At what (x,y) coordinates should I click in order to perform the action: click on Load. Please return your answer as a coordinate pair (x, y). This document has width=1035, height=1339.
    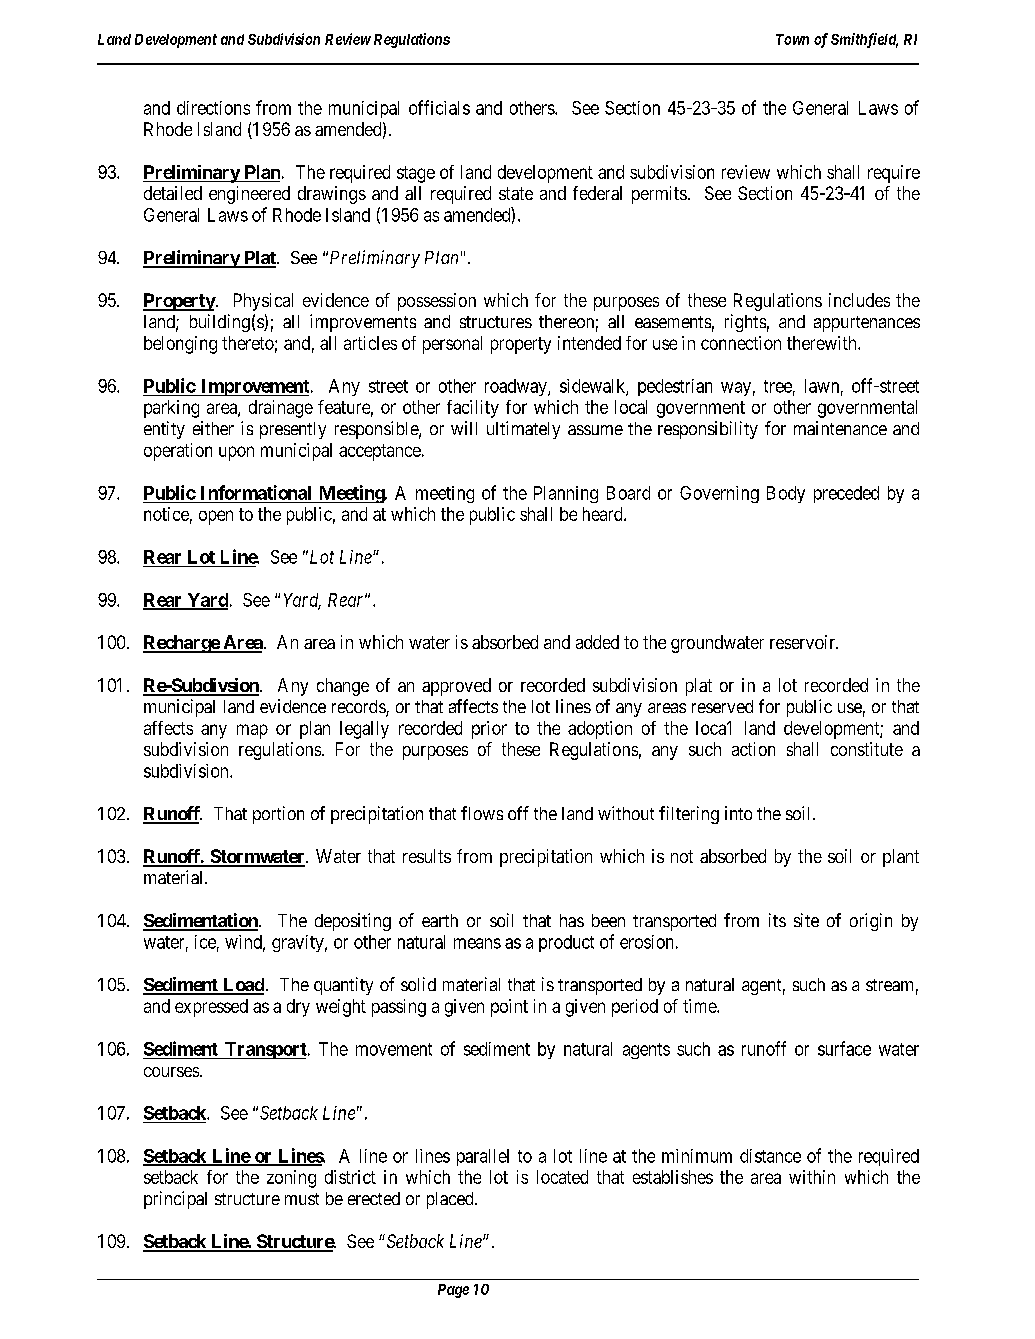
    Looking at the image, I should click on (242, 986).
